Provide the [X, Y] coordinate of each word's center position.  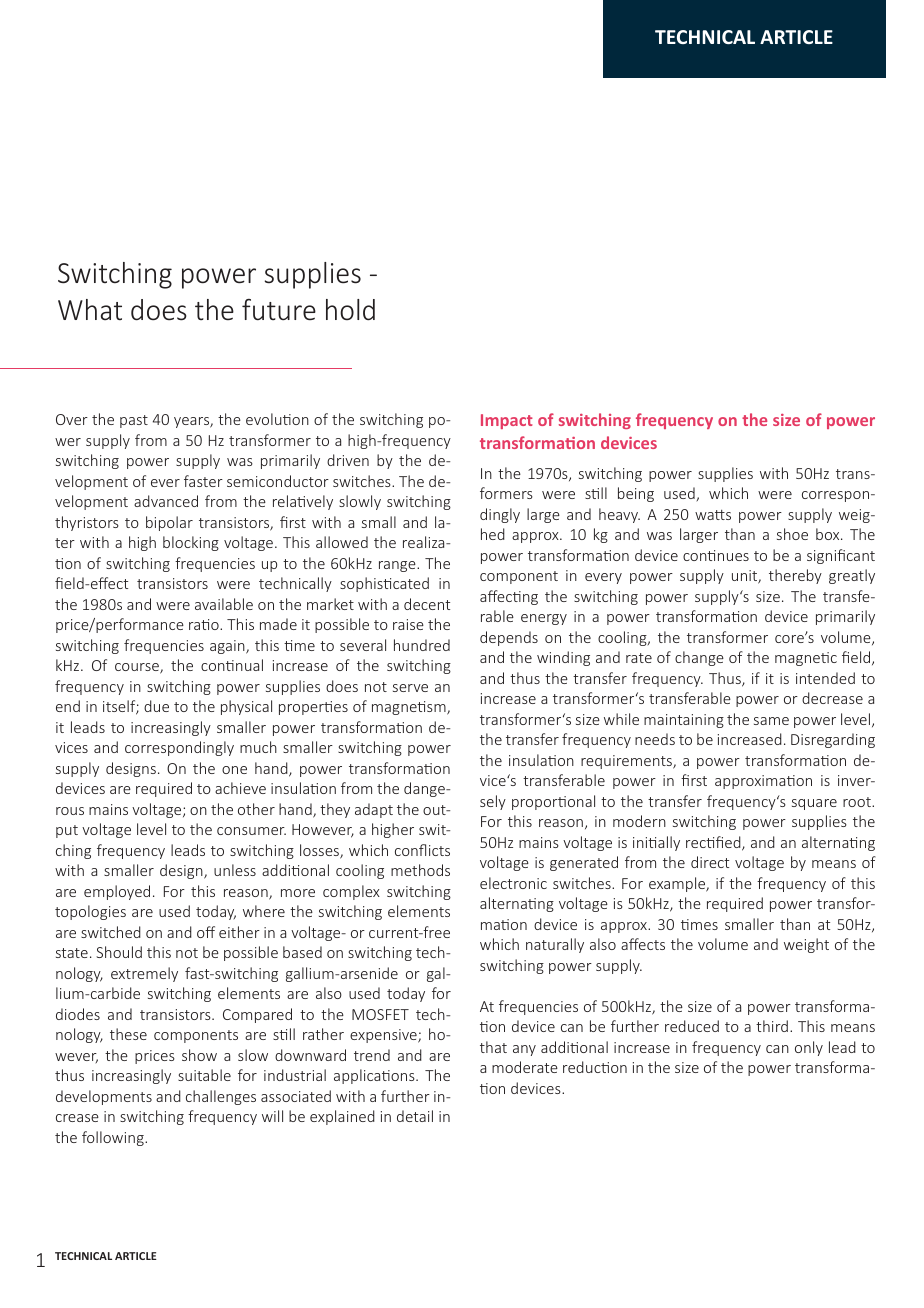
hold [350, 310]
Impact [507, 421]
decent [427, 604]
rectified [714, 843]
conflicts [422, 850]
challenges [221, 1097]
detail [415, 1116]
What [90, 309]
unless [235, 870]
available [224, 604]
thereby [795, 576]
